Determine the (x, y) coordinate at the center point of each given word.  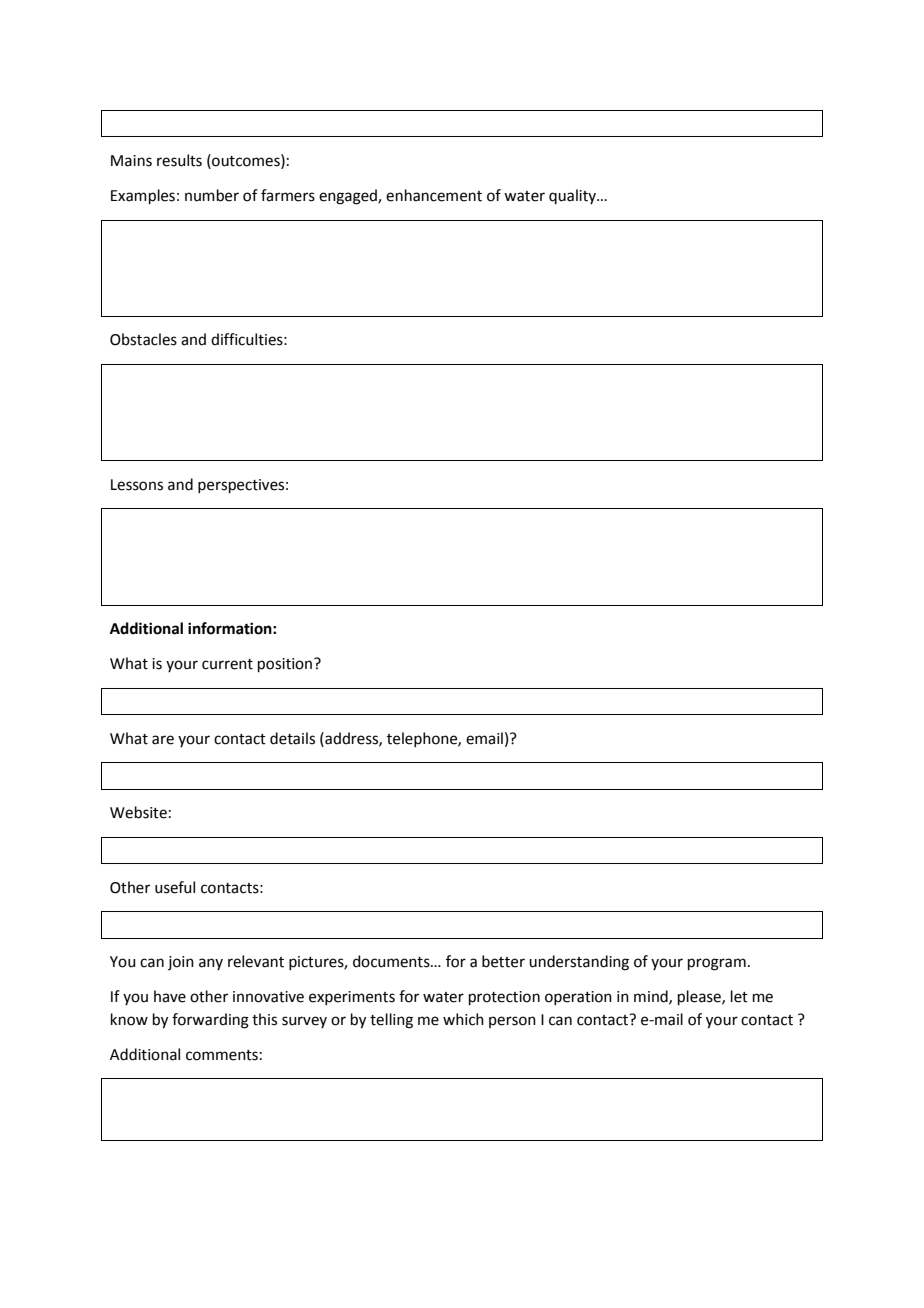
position (286, 665)
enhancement (434, 195)
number (212, 195)
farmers (288, 195)
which (463, 1019)
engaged (349, 197)
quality (574, 196)
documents (392, 961)
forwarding (210, 1021)
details (292, 738)
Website (138, 812)
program (717, 964)
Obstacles (143, 339)
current (227, 664)
